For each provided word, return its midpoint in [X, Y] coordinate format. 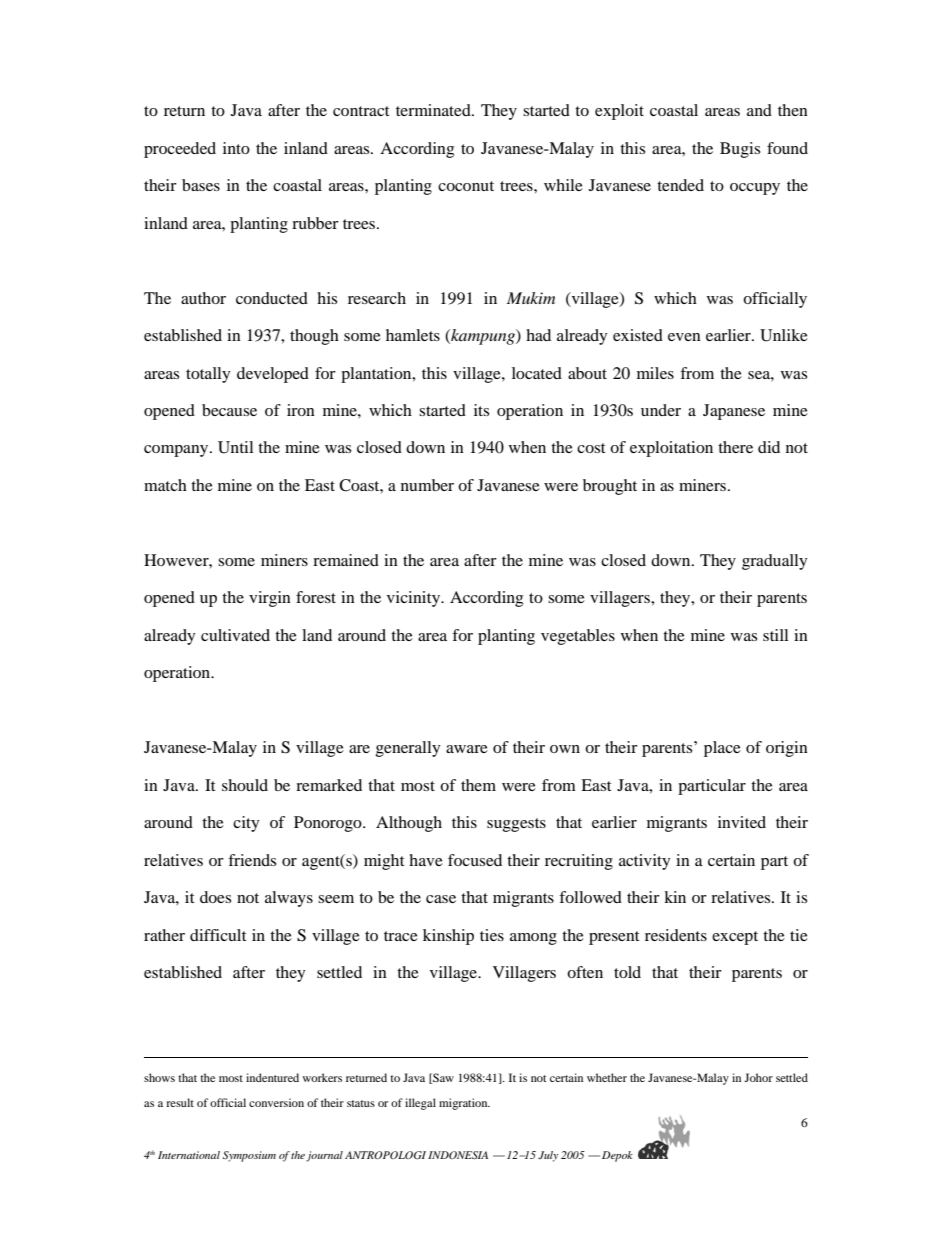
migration [464, 1104]
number [427, 485]
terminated [434, 110]
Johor [758, 1077]
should [245, 785]
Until [235, 447]
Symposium [249, 1156]
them [478, 785]
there [735, 447]
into [236, 148]
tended [680, 185]
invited [742, 822]
